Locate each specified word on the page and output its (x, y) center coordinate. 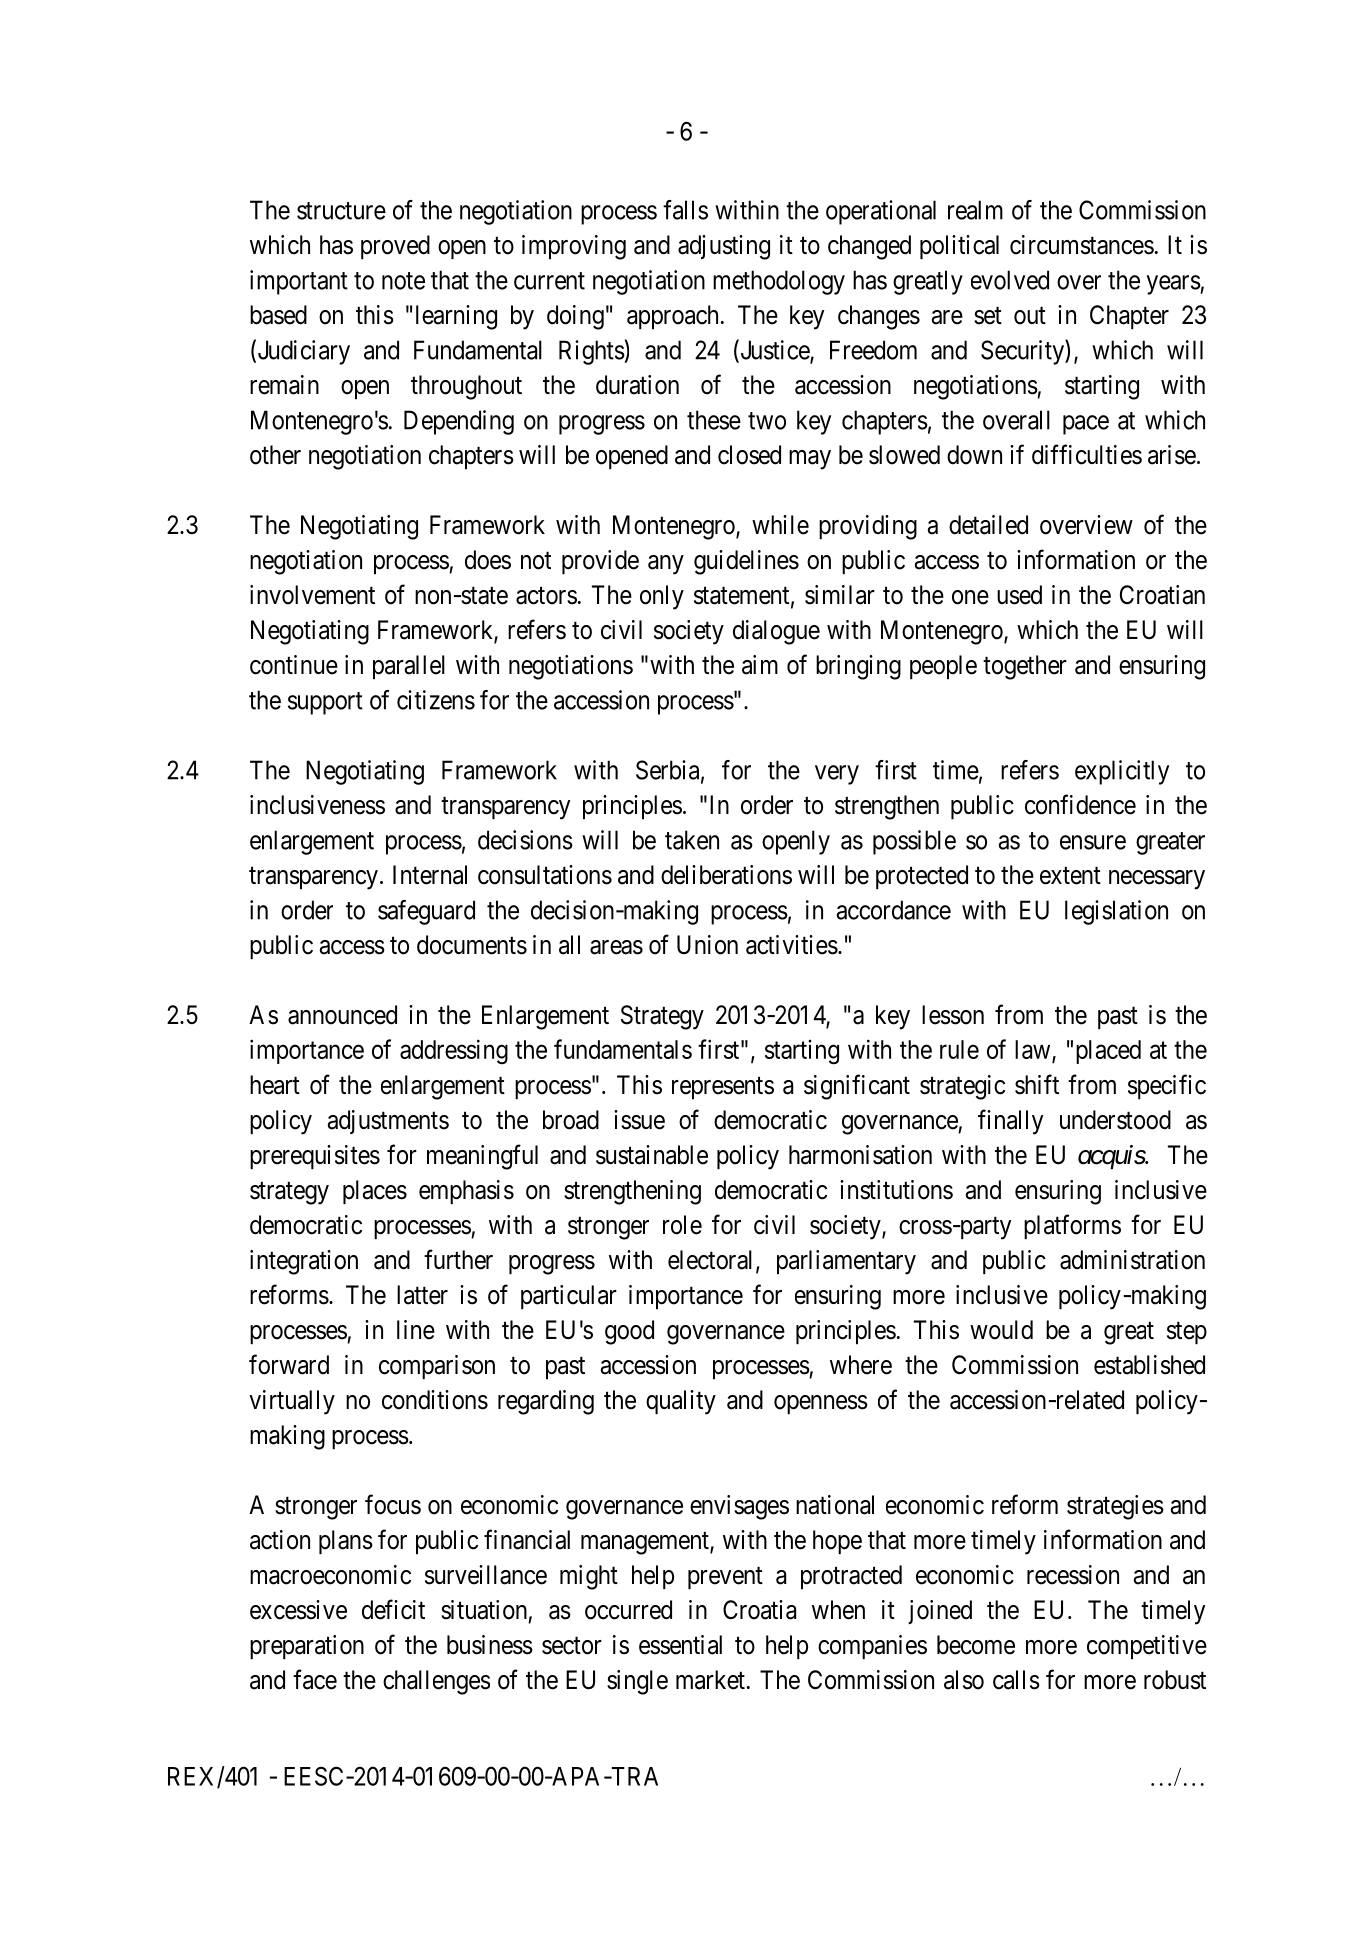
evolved (1010, 280)
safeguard (426, 912)
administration (1132, 1260)
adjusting (724, 247)
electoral (710, 1260)
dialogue (776, 632)
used (1019, 595)
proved (395, 247)
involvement (312, 595)
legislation (1116, 912)
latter (422, 1295)
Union (707, 945)
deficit (393, 1609)
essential (680, 1645)
